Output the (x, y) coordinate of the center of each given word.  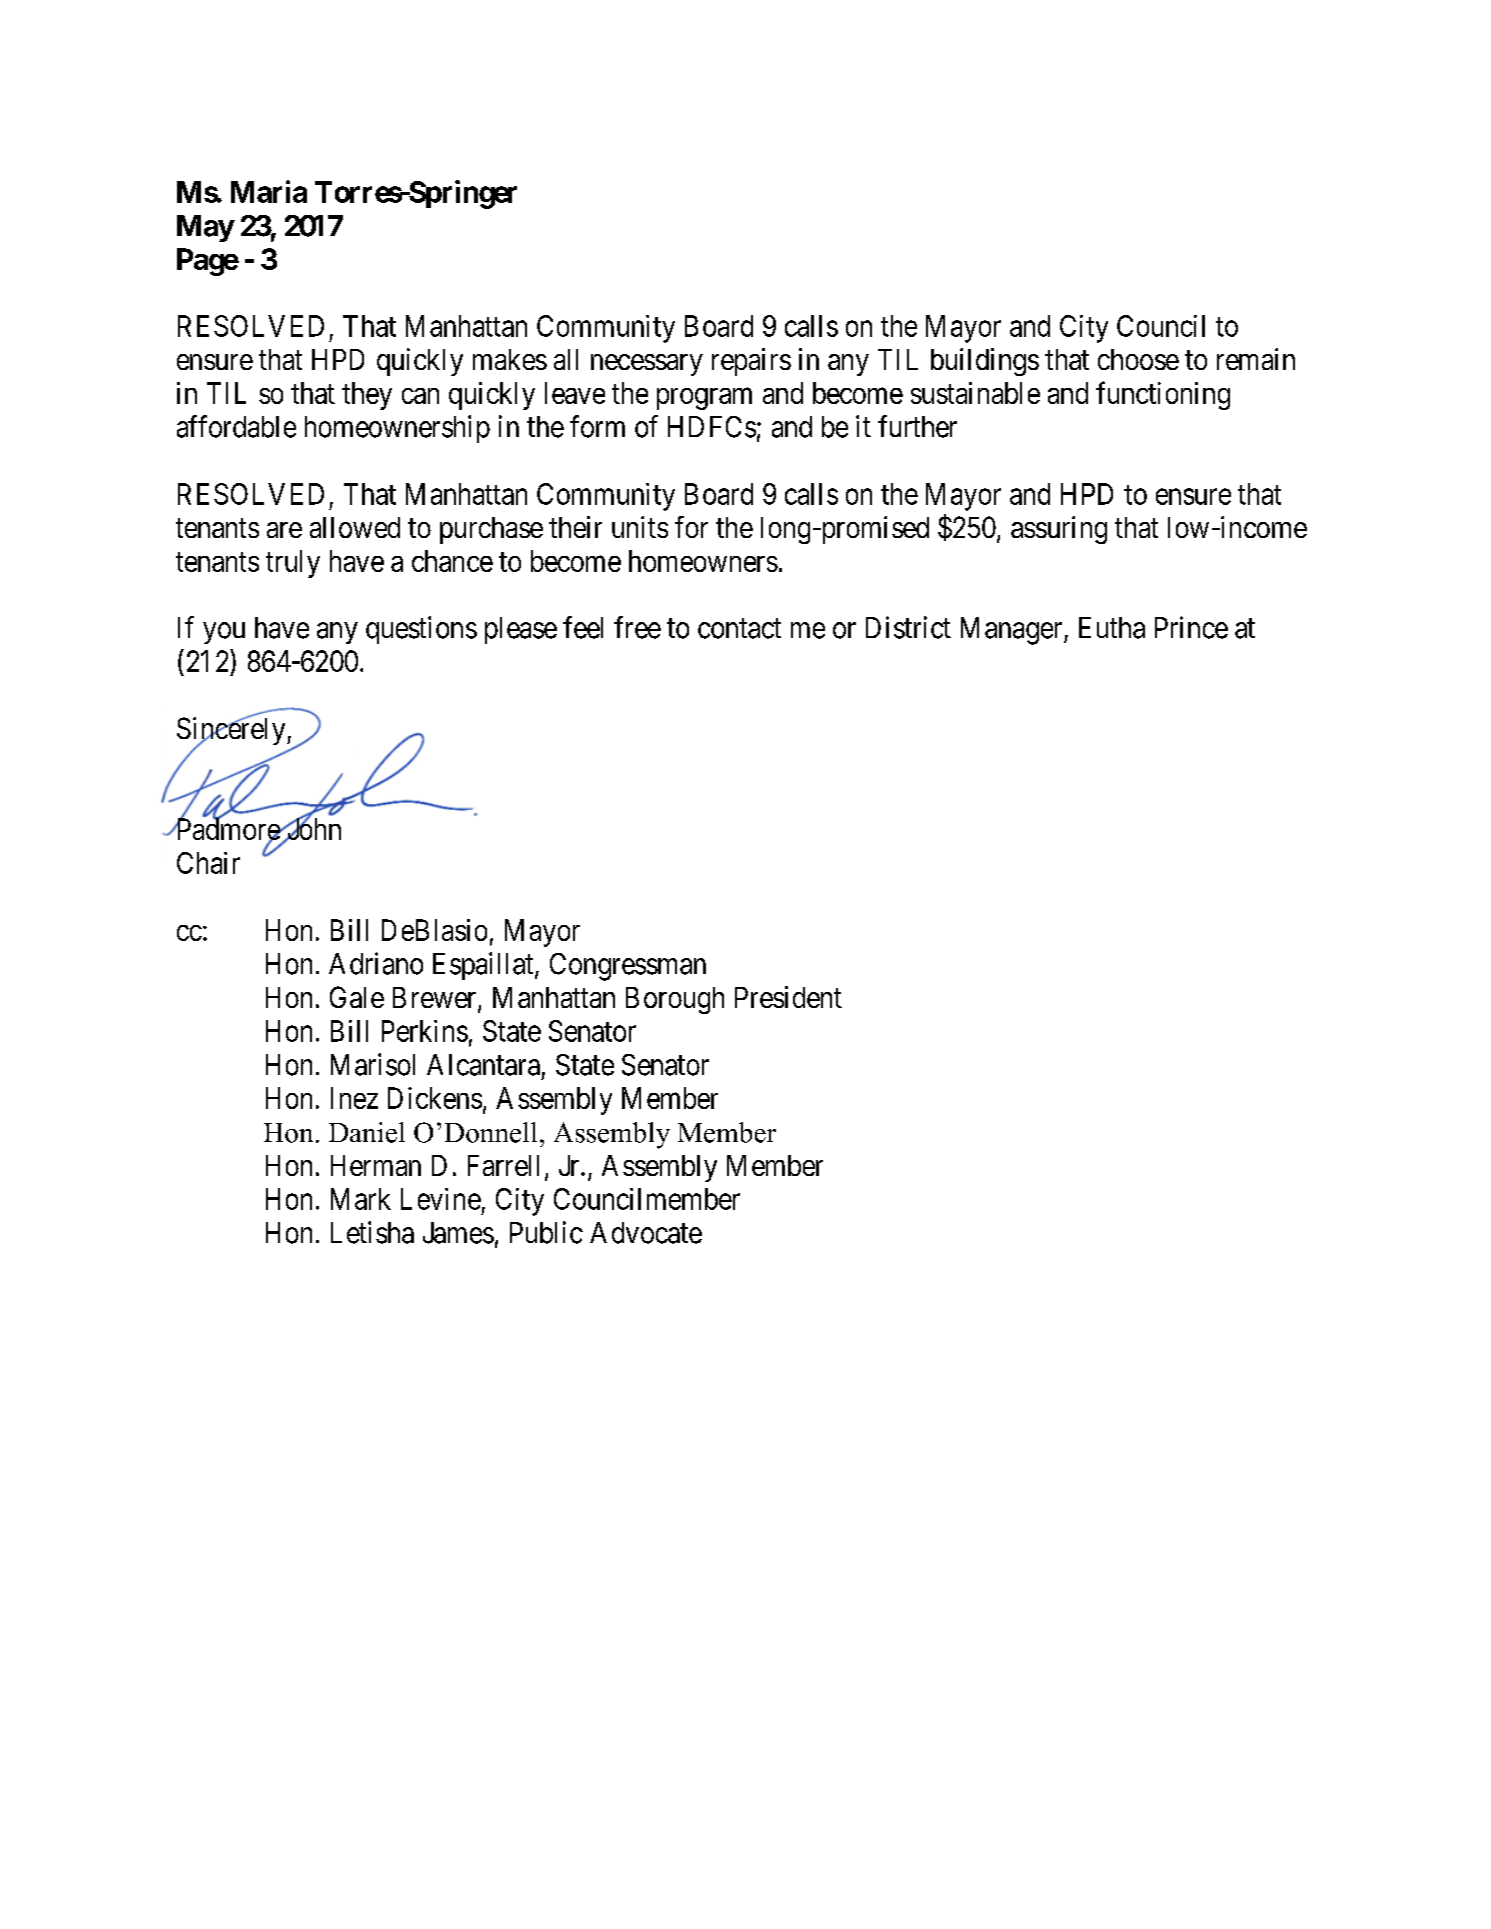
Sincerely (232, 732)
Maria (269, 191)
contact (739, 629)
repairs (751, 362)
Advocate (646, 1233)
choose (1138, 359)
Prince (1191, 627)
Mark (361, 1199)
